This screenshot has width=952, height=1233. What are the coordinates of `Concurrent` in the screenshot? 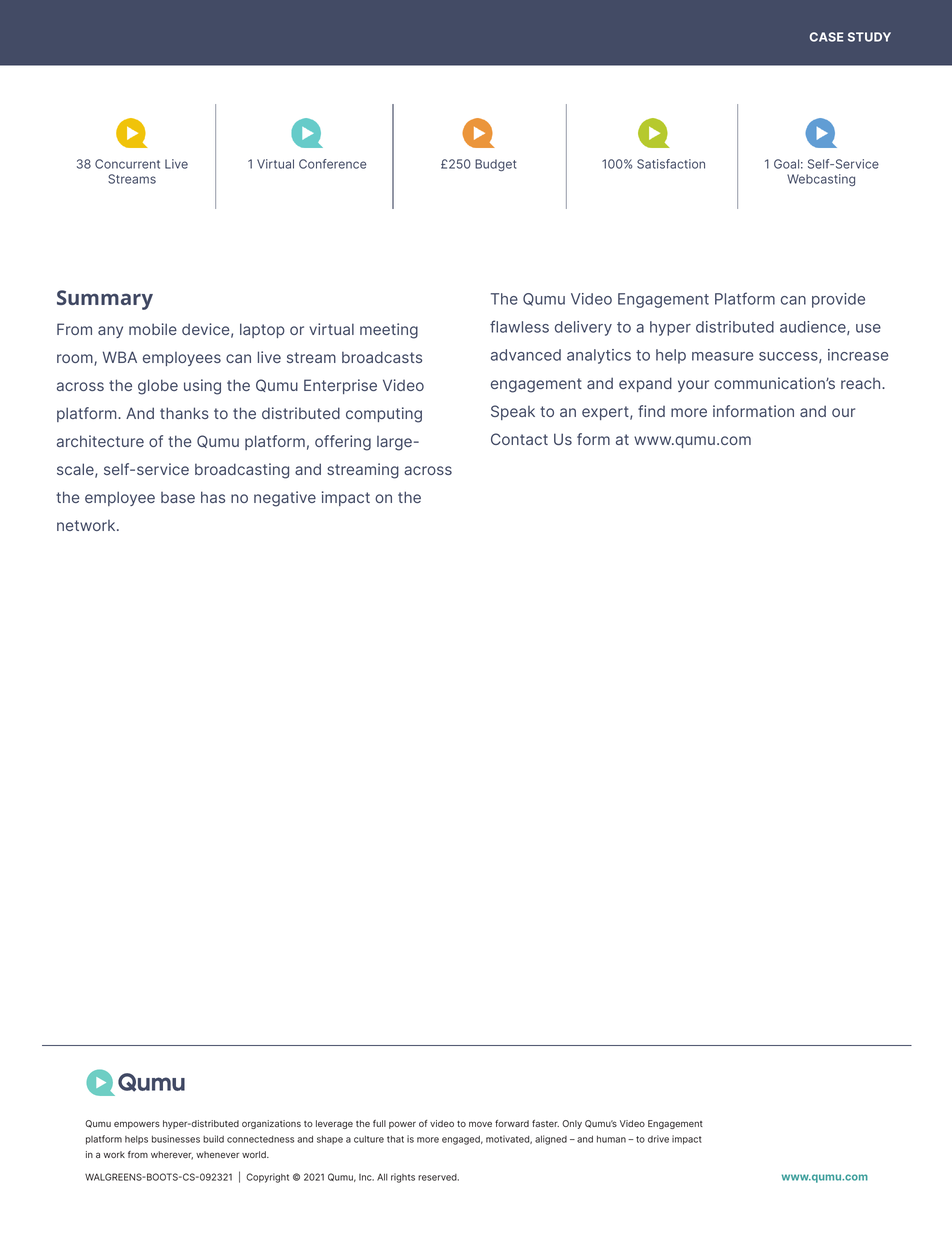 It's located at (127, 164).
